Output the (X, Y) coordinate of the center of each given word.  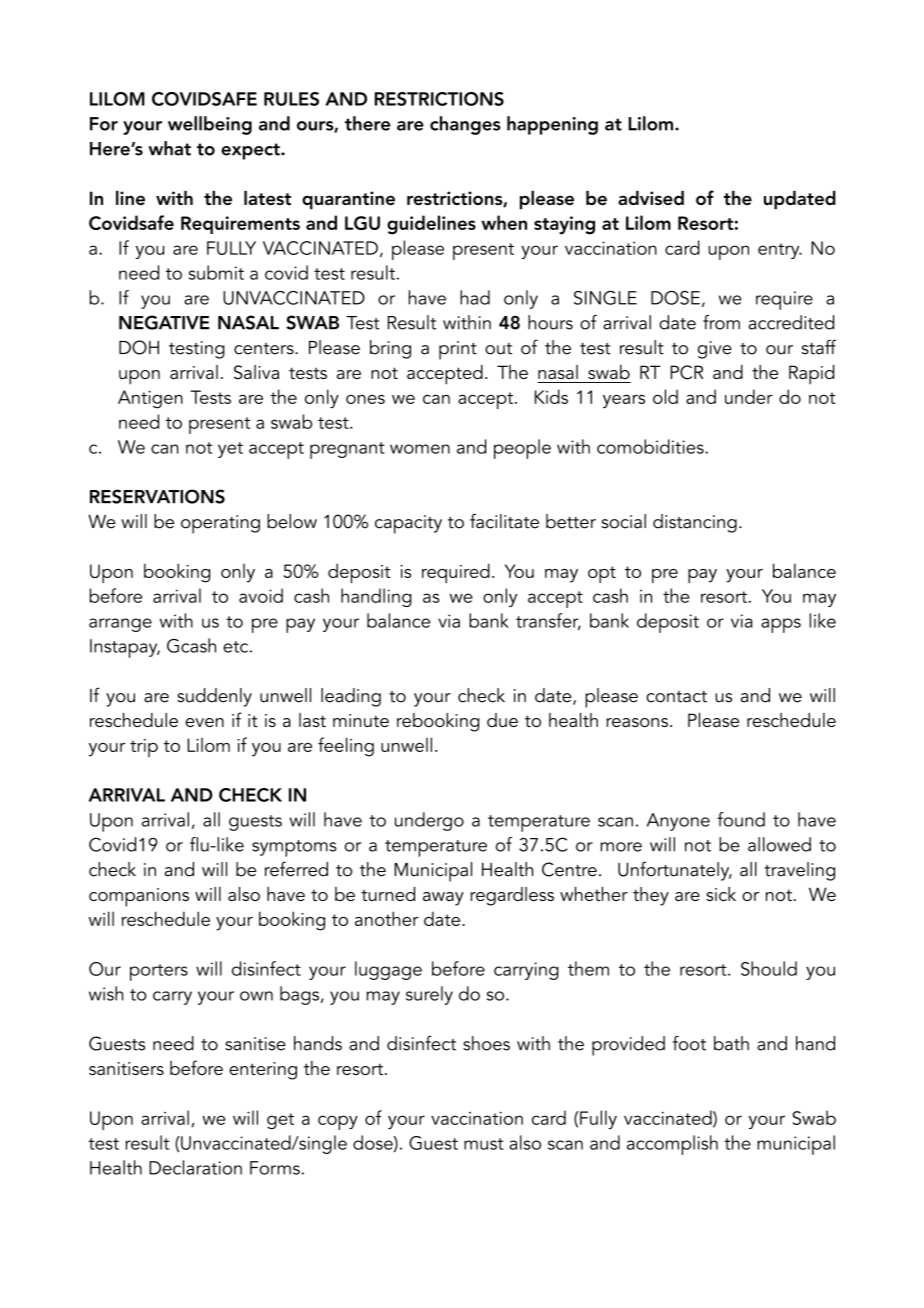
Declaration (195, 1167)
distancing (695, 523)
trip (144, 748)
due (502, 720)
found (741, 819)
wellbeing (210, 125)
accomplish (672, 1145)
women (420, 449)
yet (230, 450)
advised (651, 198)
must (484, 1144)
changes (465, 125)
